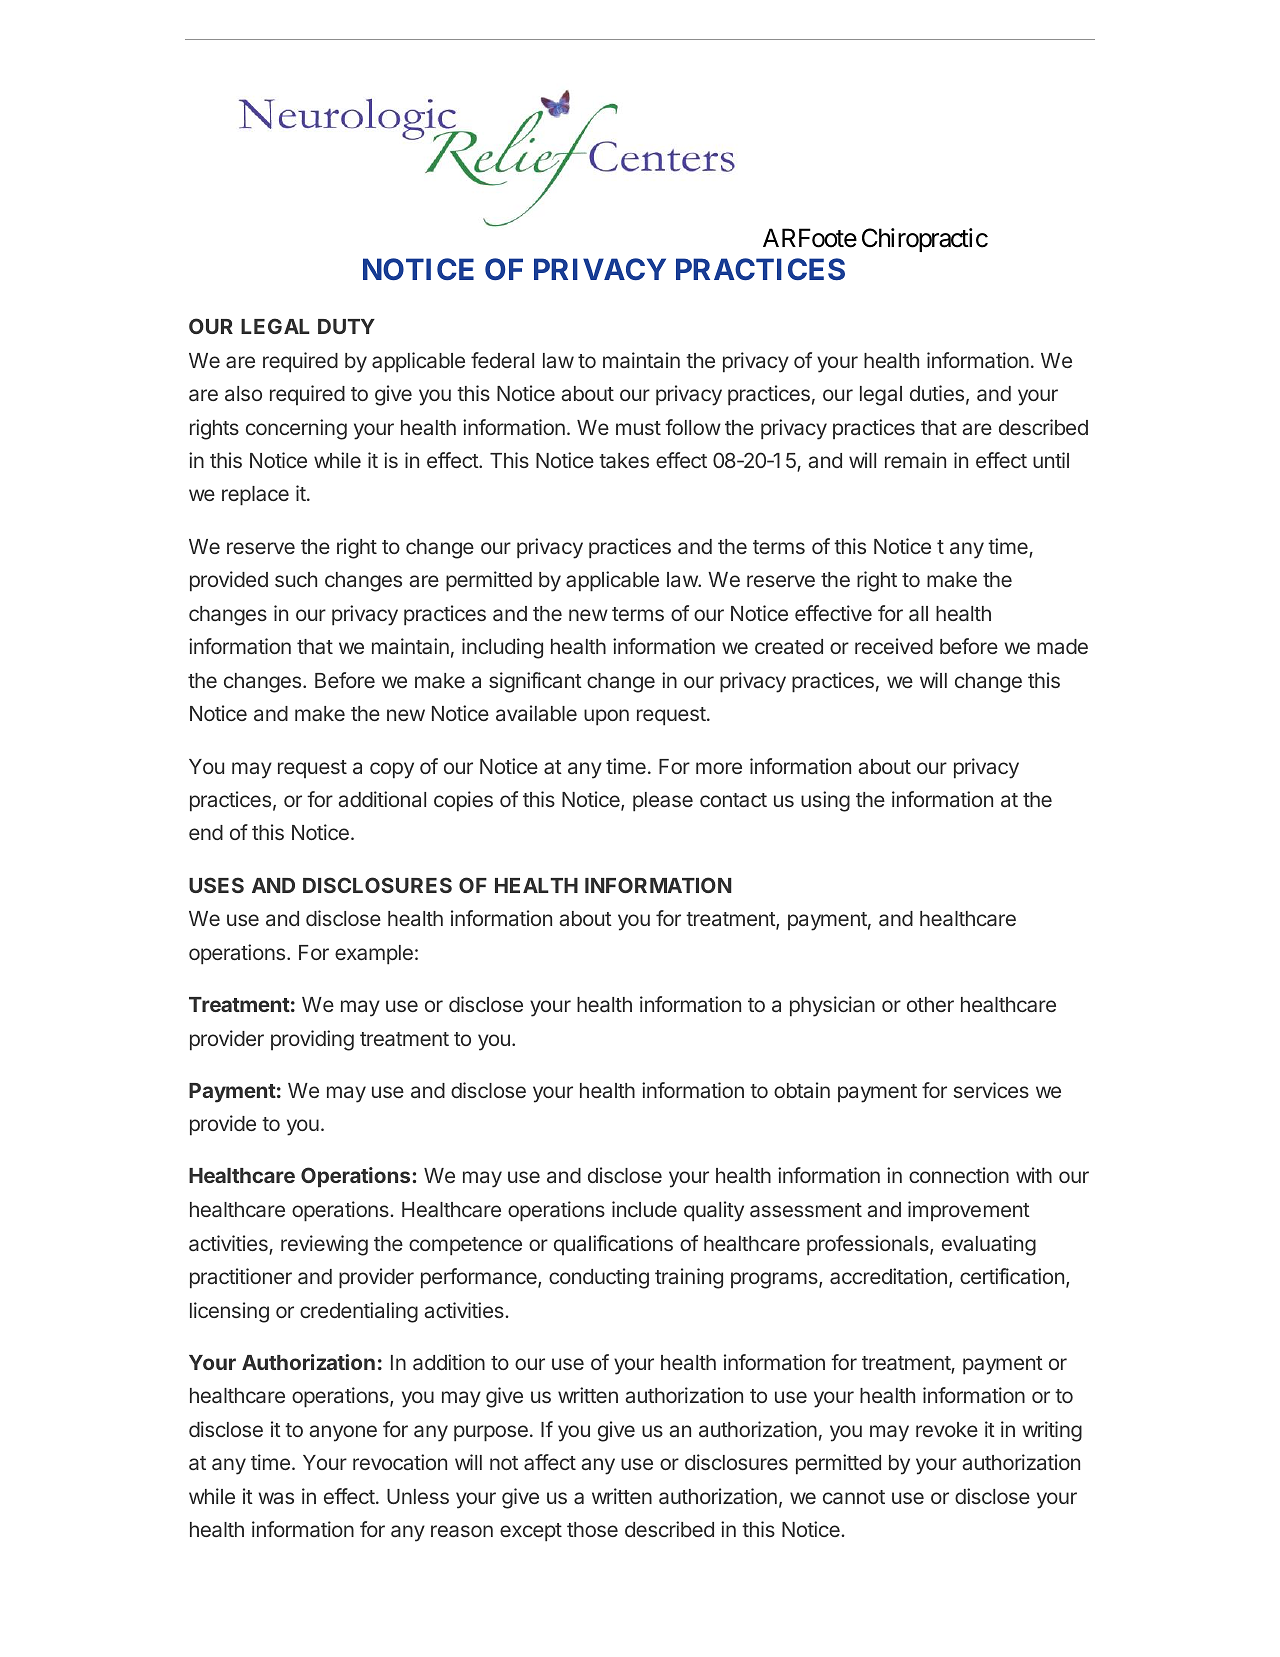 The image size is (1280, 1657). Describe the element at coordinates (991, 1090) in the image. I see `services` at that location.
